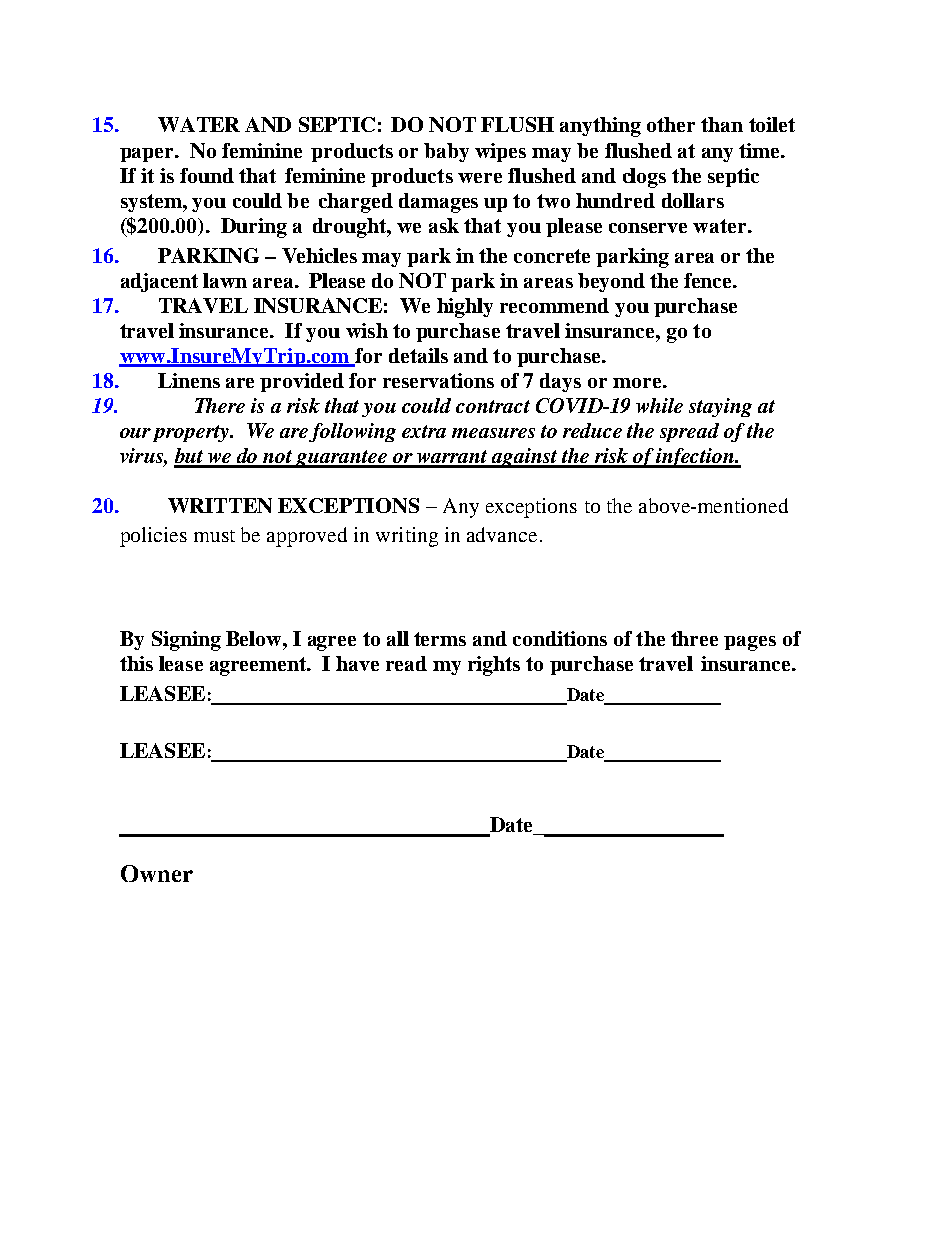 This screenshot has height=1233, width=952. What do you see at coordinates (709, 280) in the screenshot?
I see `fence` at bounding box center [709, 280].
